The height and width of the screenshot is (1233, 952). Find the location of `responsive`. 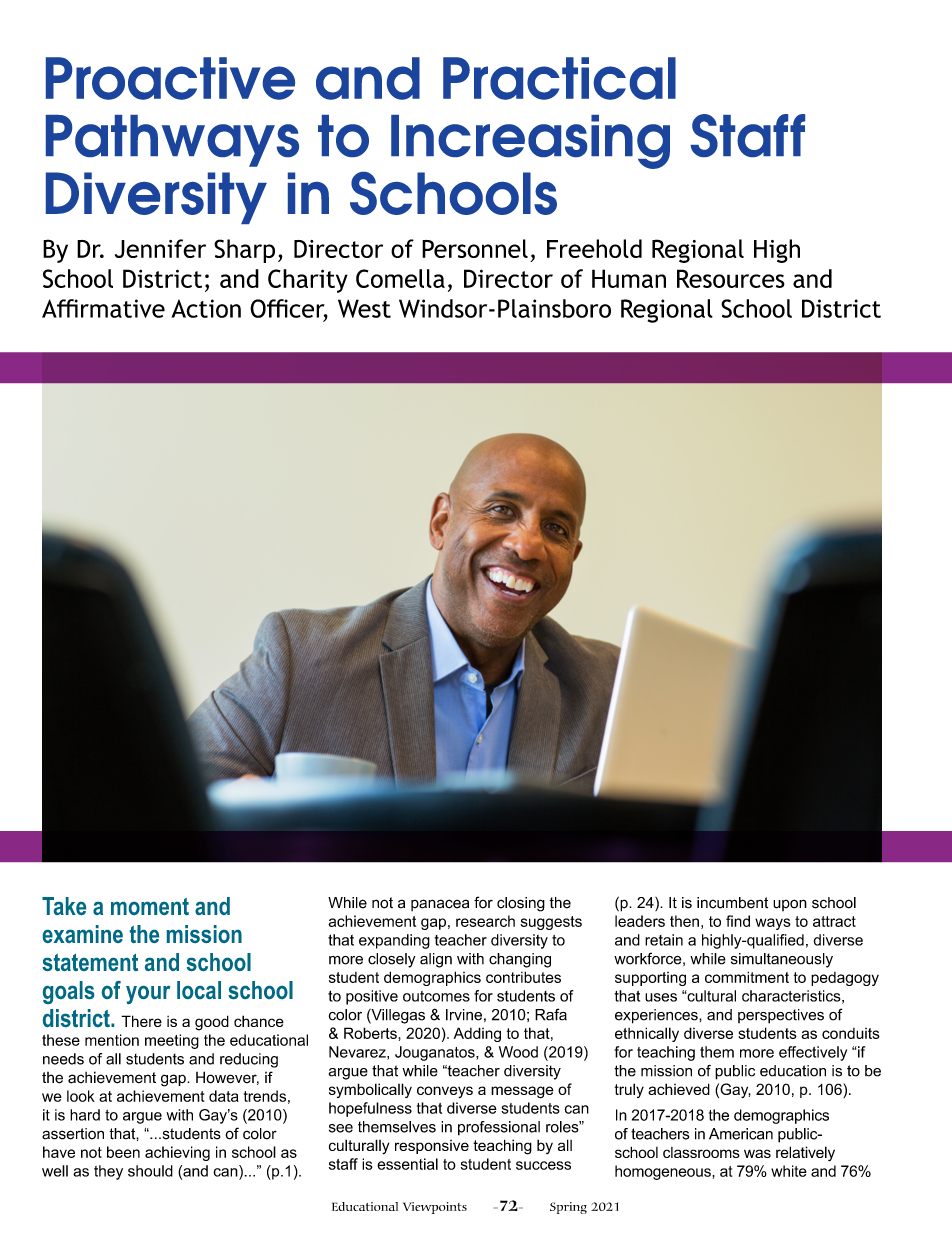

responsive is located at coordinates (432, 1147).
